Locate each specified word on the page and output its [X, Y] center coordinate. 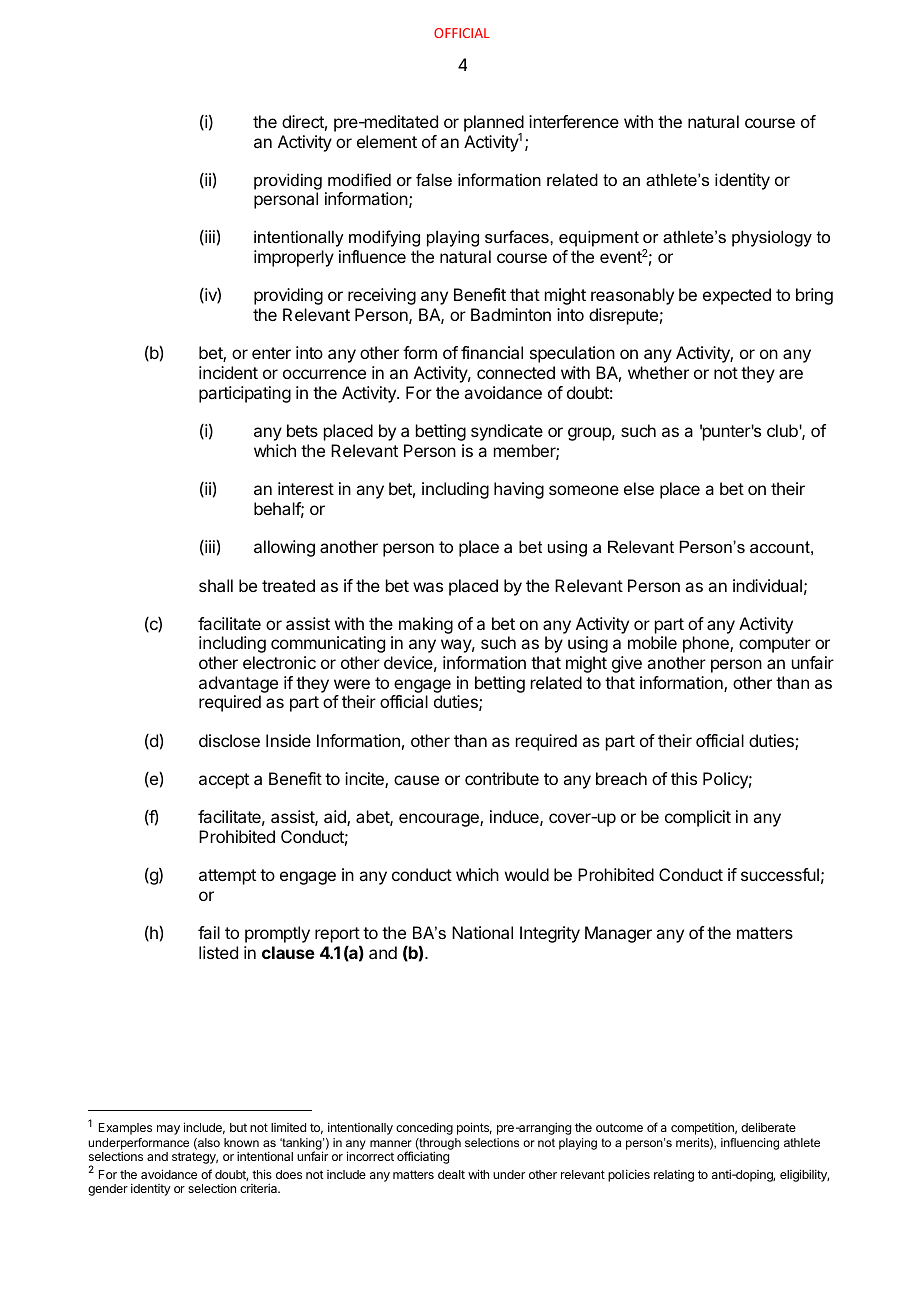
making [426, 625]
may [168, 1130]
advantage [238, 684]
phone [707, 644]
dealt [451, 1174]
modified [359, 179]
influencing [750, 1144]
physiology [772, 238]
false [434, 179]
